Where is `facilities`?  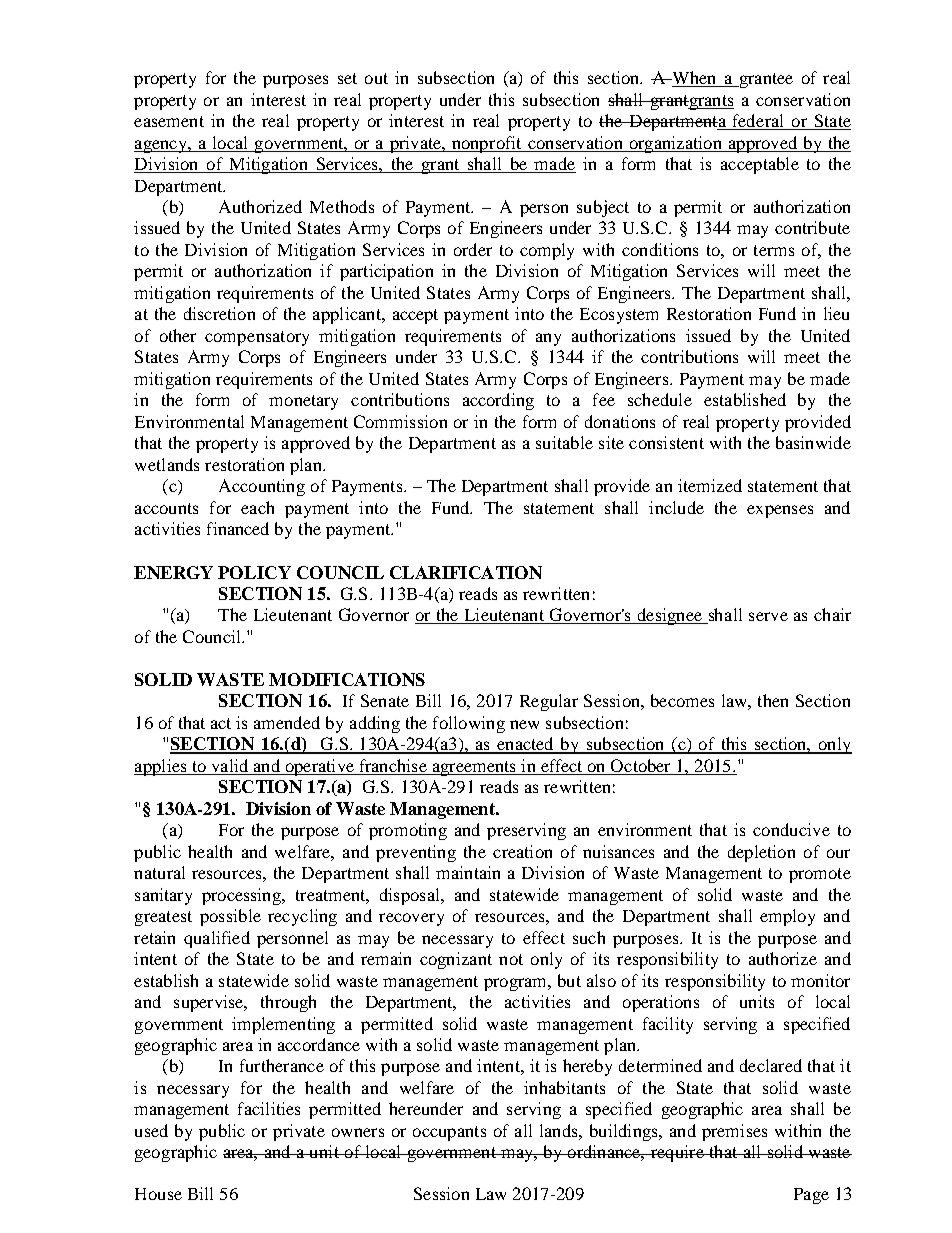 facilities is located at coordinates (269, 1108).
